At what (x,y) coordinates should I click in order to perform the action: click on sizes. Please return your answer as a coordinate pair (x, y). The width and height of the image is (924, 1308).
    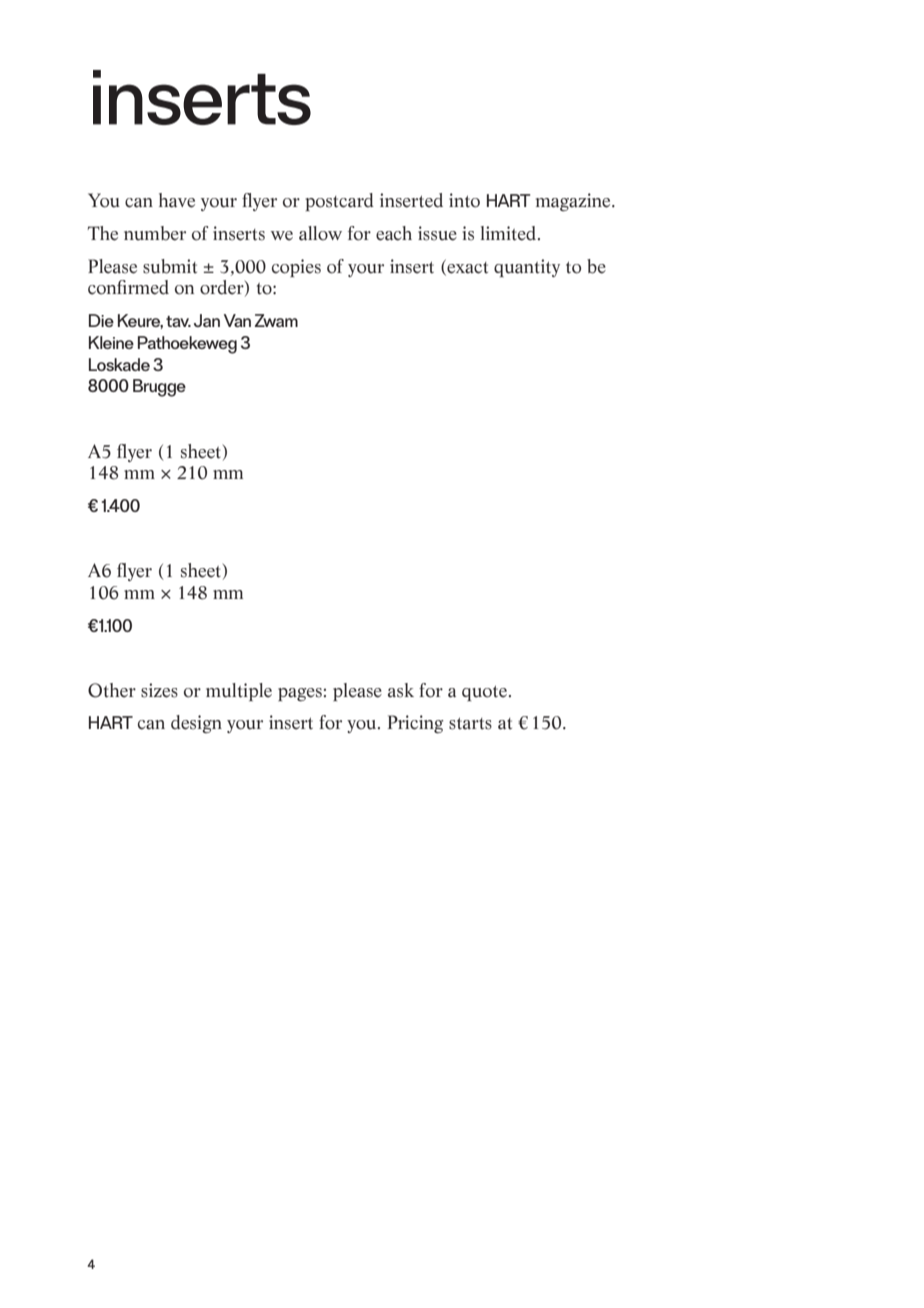
    Looking at the image, I should click on (159, 690).
